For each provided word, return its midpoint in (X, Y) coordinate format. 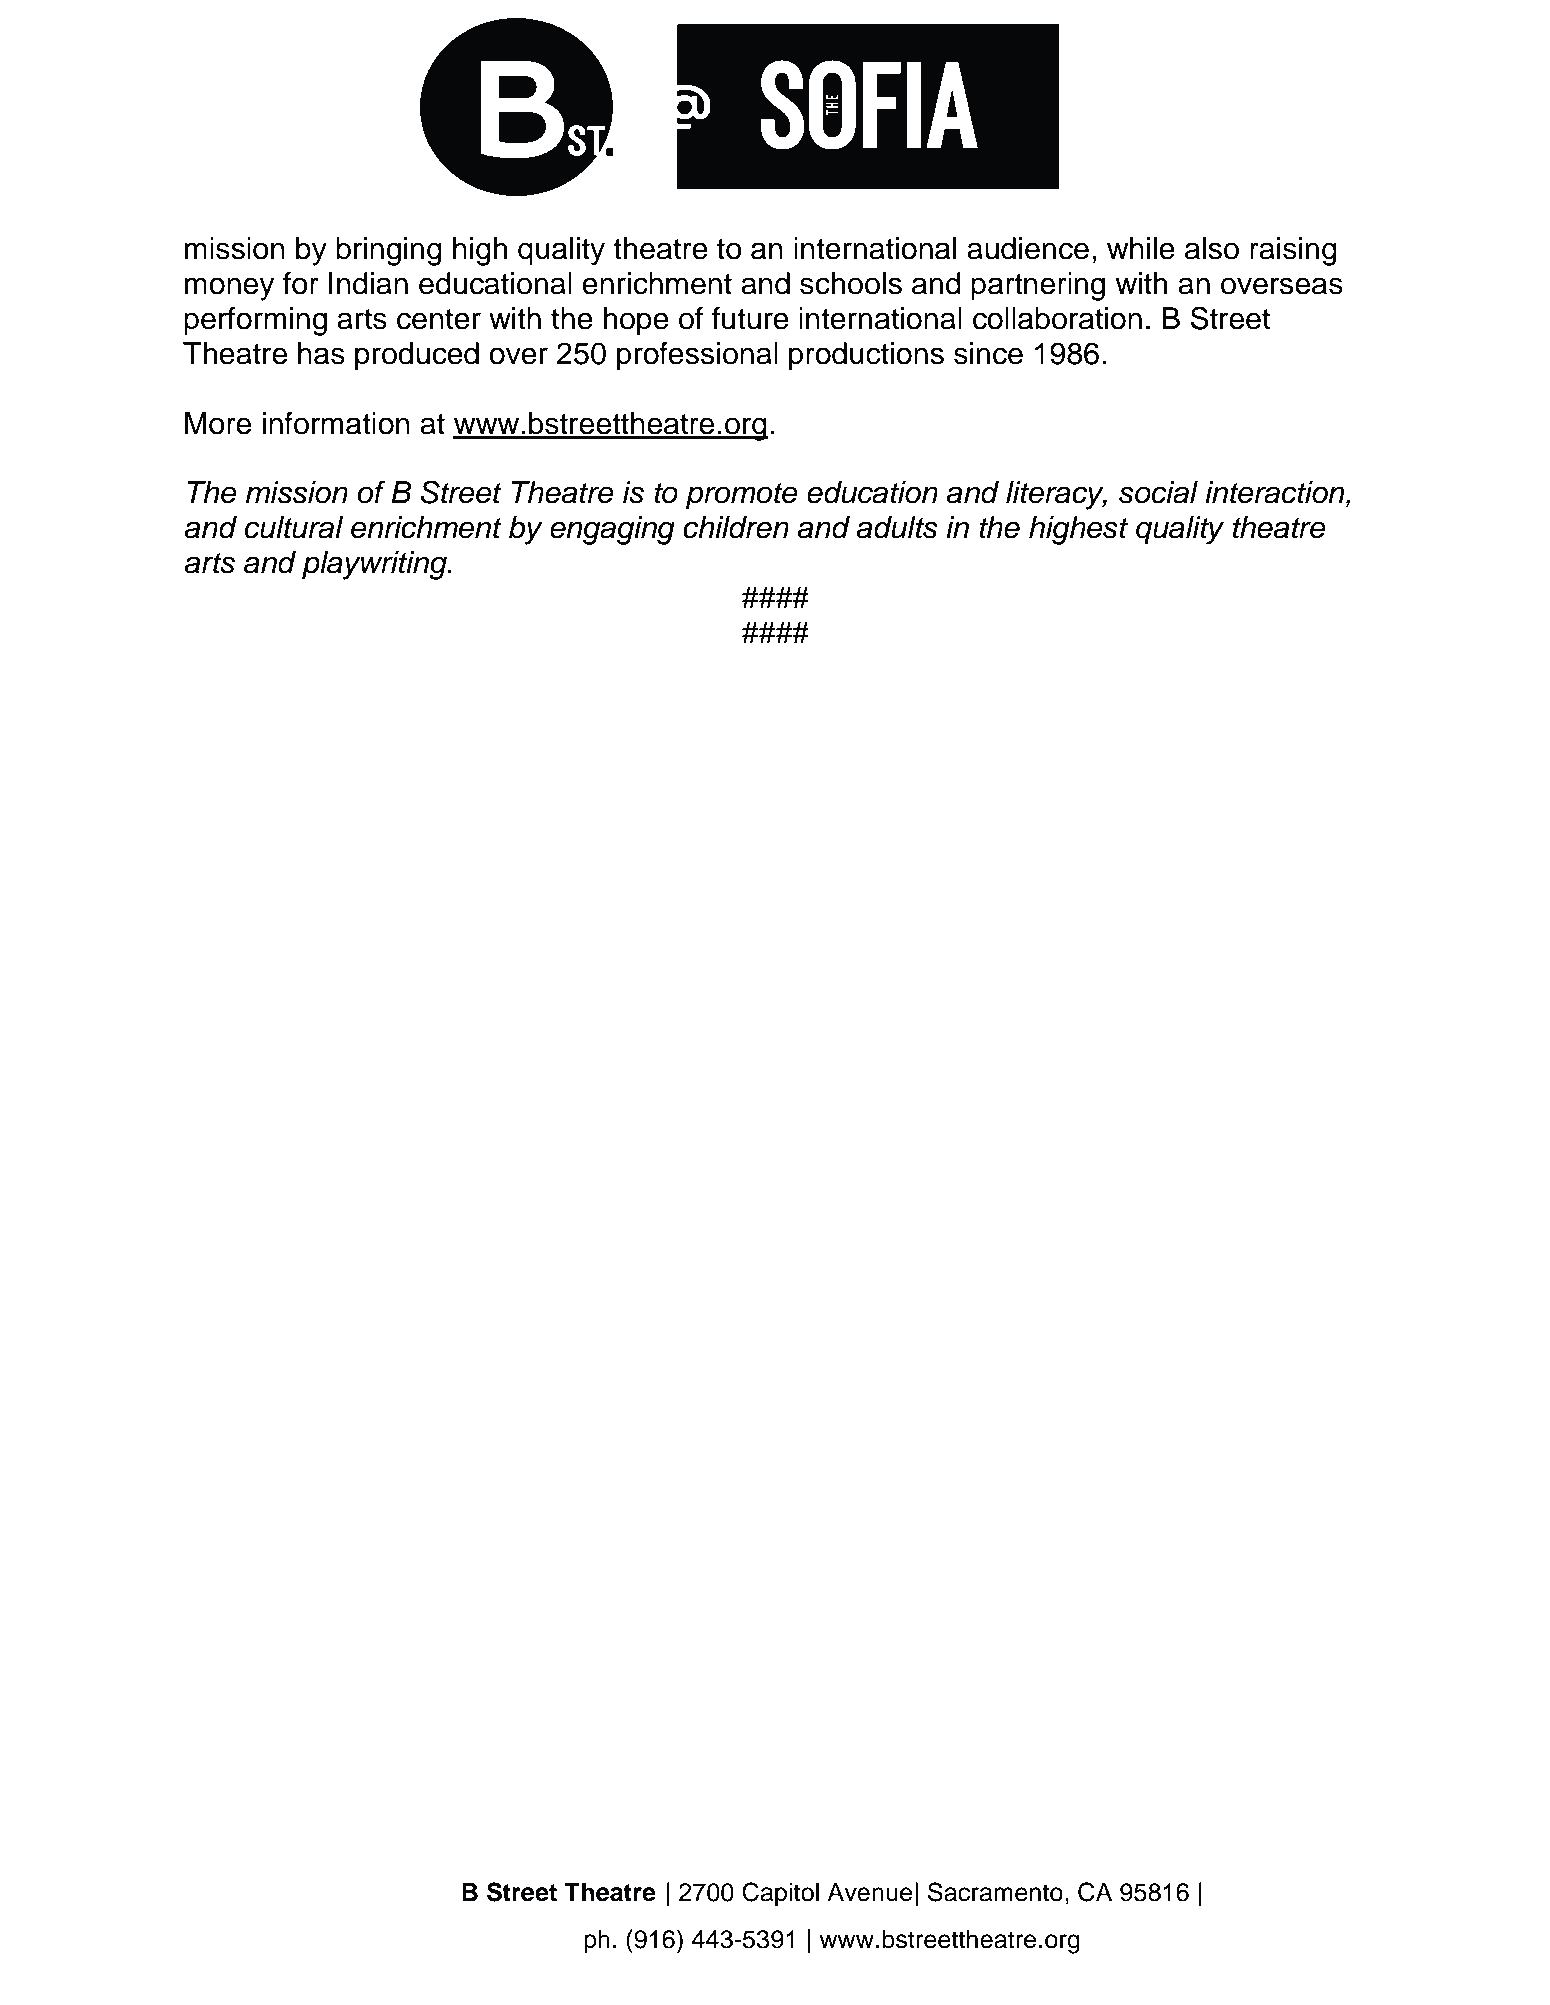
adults (897, 527)
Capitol (780, 1894)
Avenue (869, 1892)
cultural (294, 527)
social (1158, 492)
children (736, 527)
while (1141, 248)
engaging (612, 530)
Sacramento (995, 1892)
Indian (368, 283)
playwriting (375, 565)
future (750, 318)
